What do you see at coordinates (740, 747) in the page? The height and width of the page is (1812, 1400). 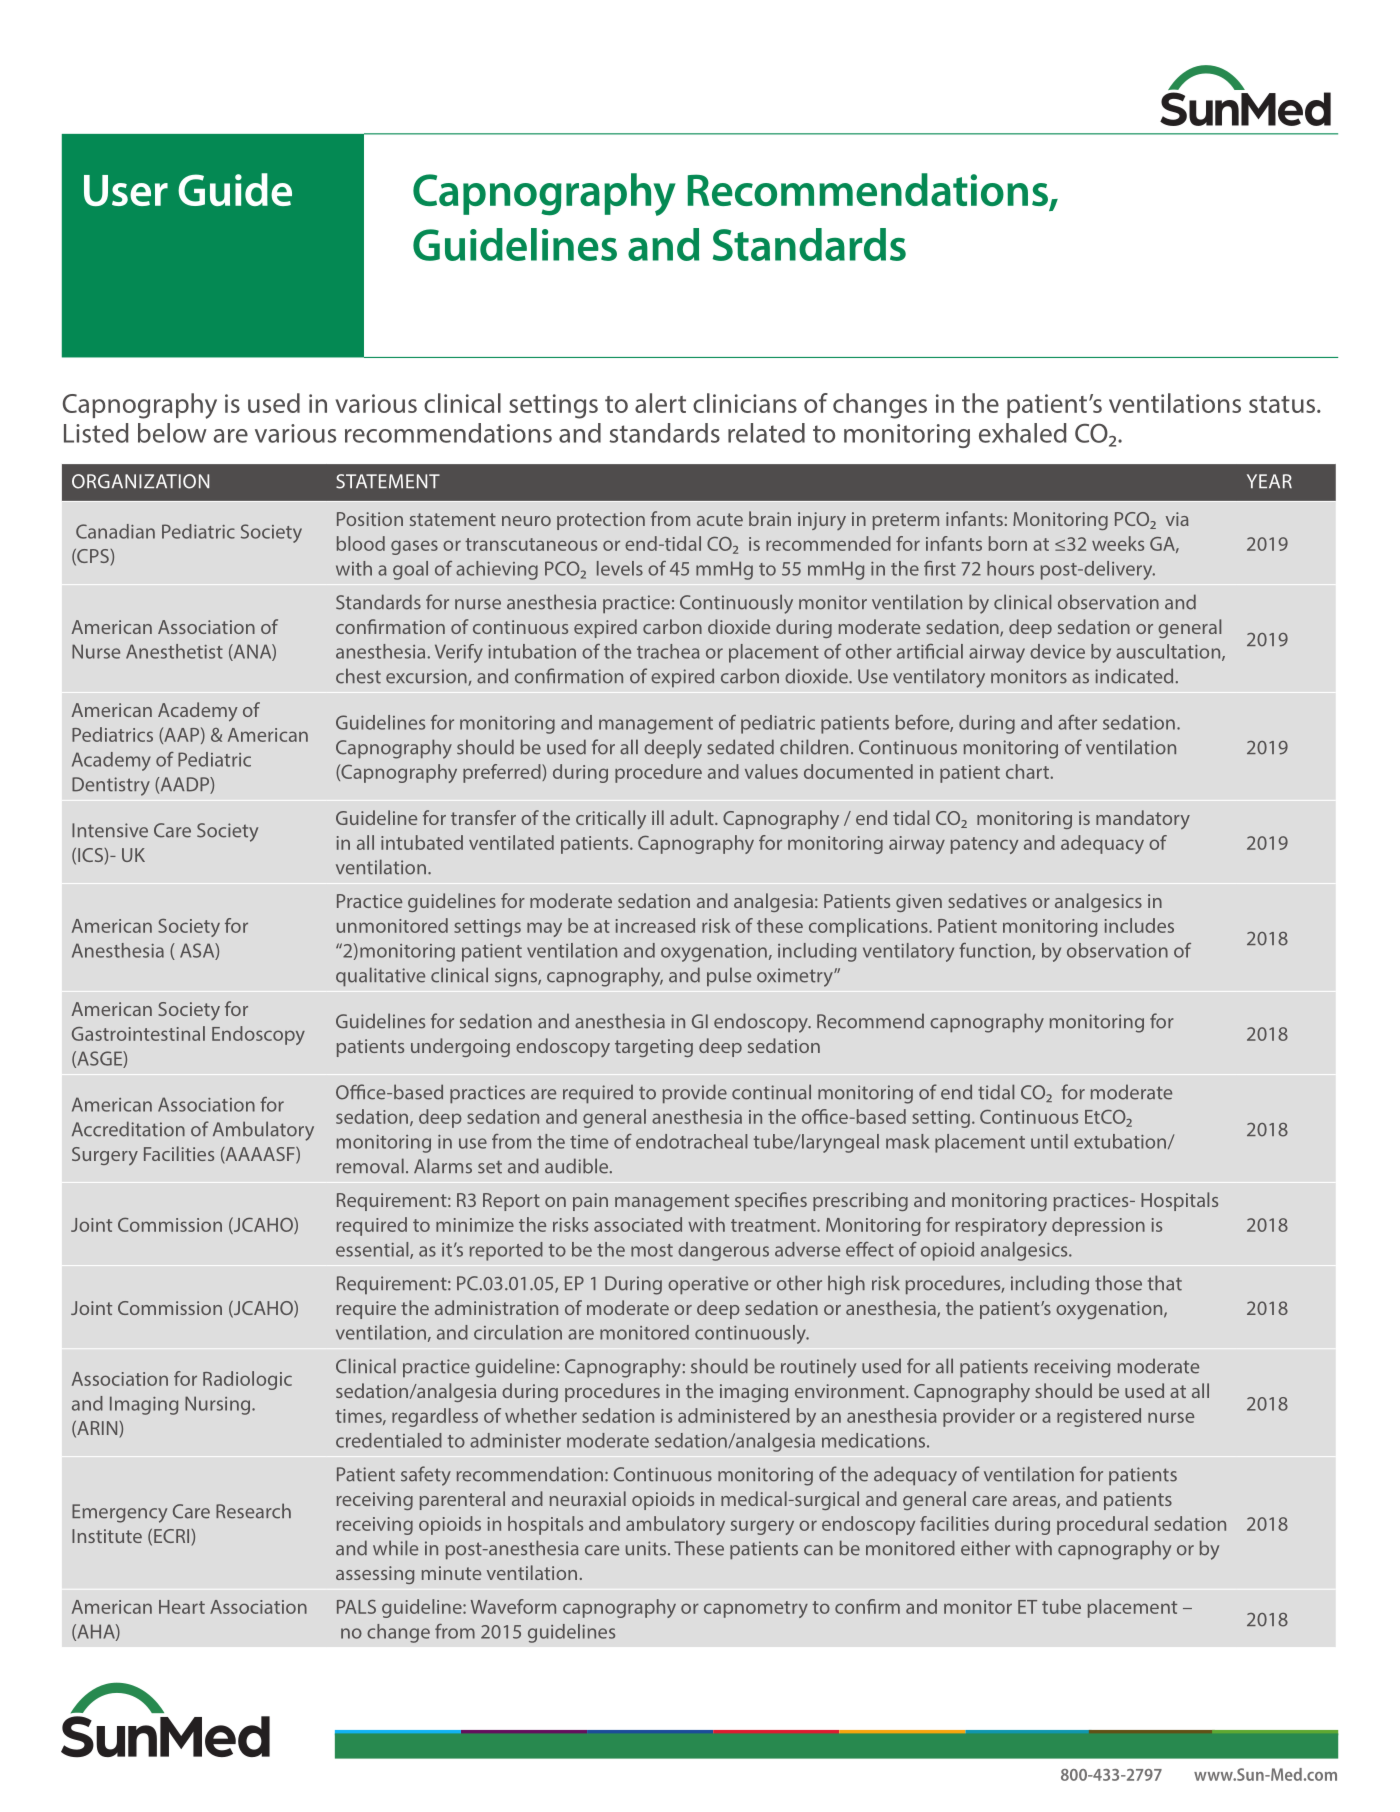 I see `sedated` at bounding box center [740, 747].
